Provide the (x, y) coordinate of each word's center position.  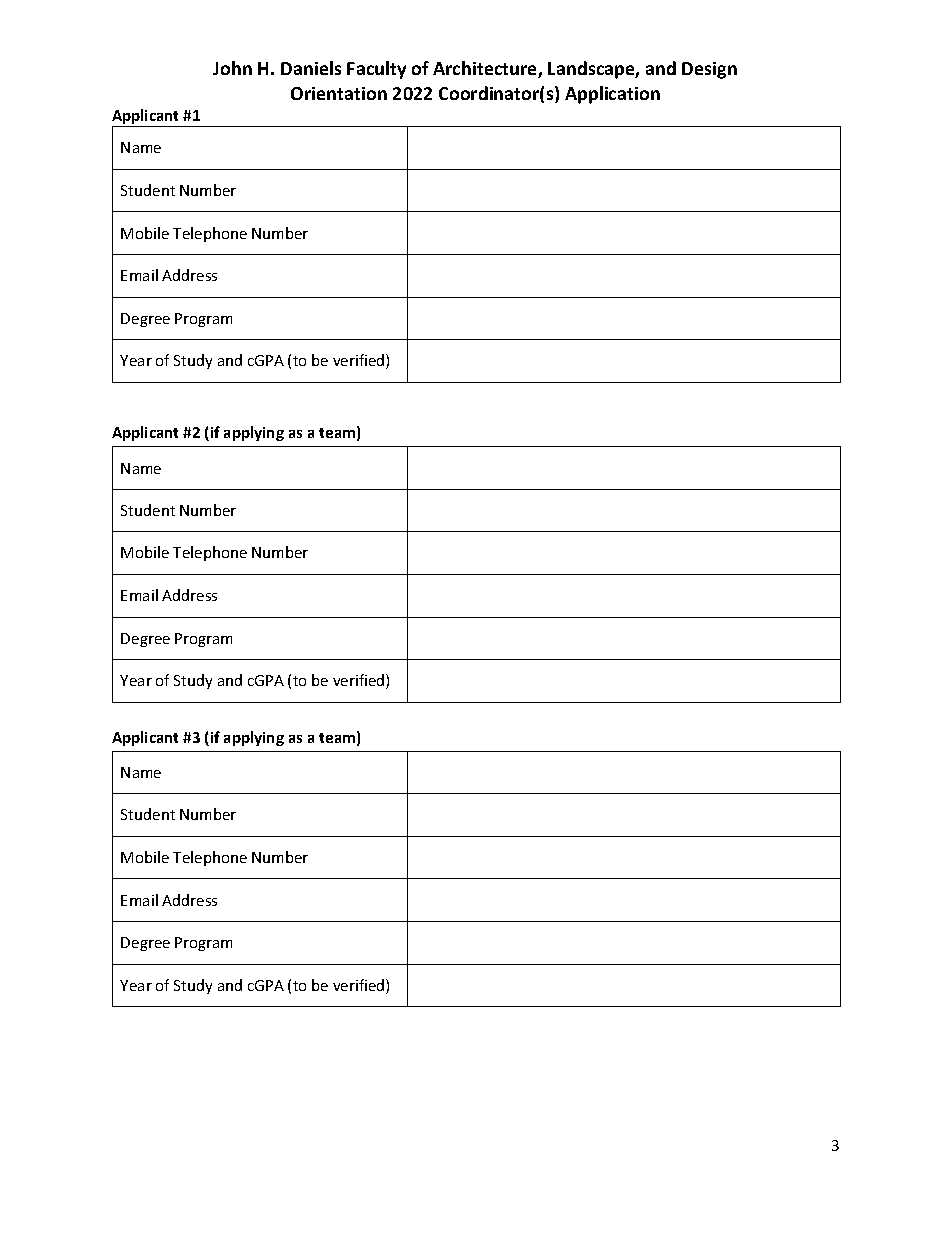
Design (709, 70)
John (232, 68)
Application (612, 95)
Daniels (311, 68)
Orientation (339, 93)
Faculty (376, 70)
